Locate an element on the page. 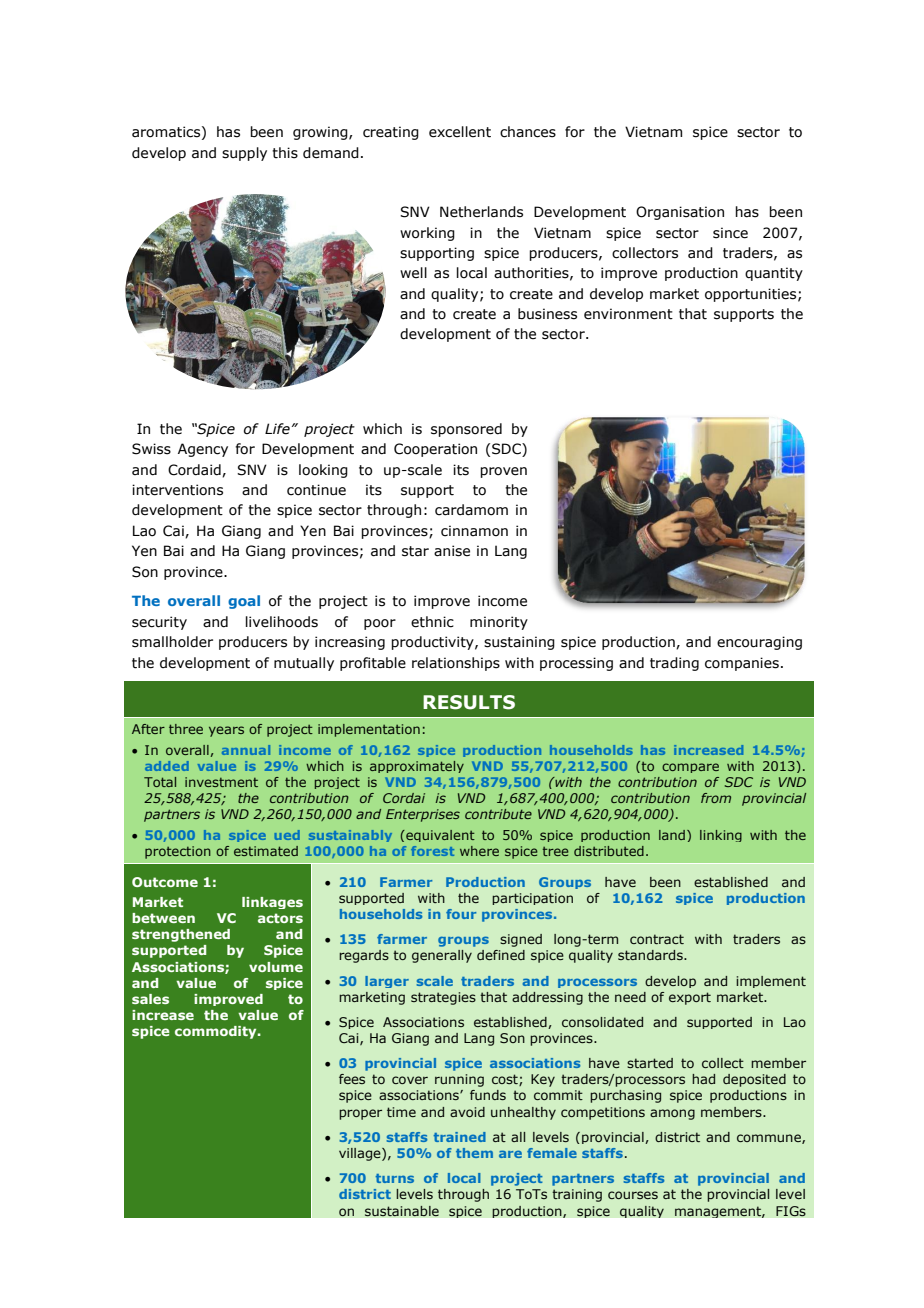 The width and height of the image is (924, 1308). trading is located at coordinates (674, 664).
